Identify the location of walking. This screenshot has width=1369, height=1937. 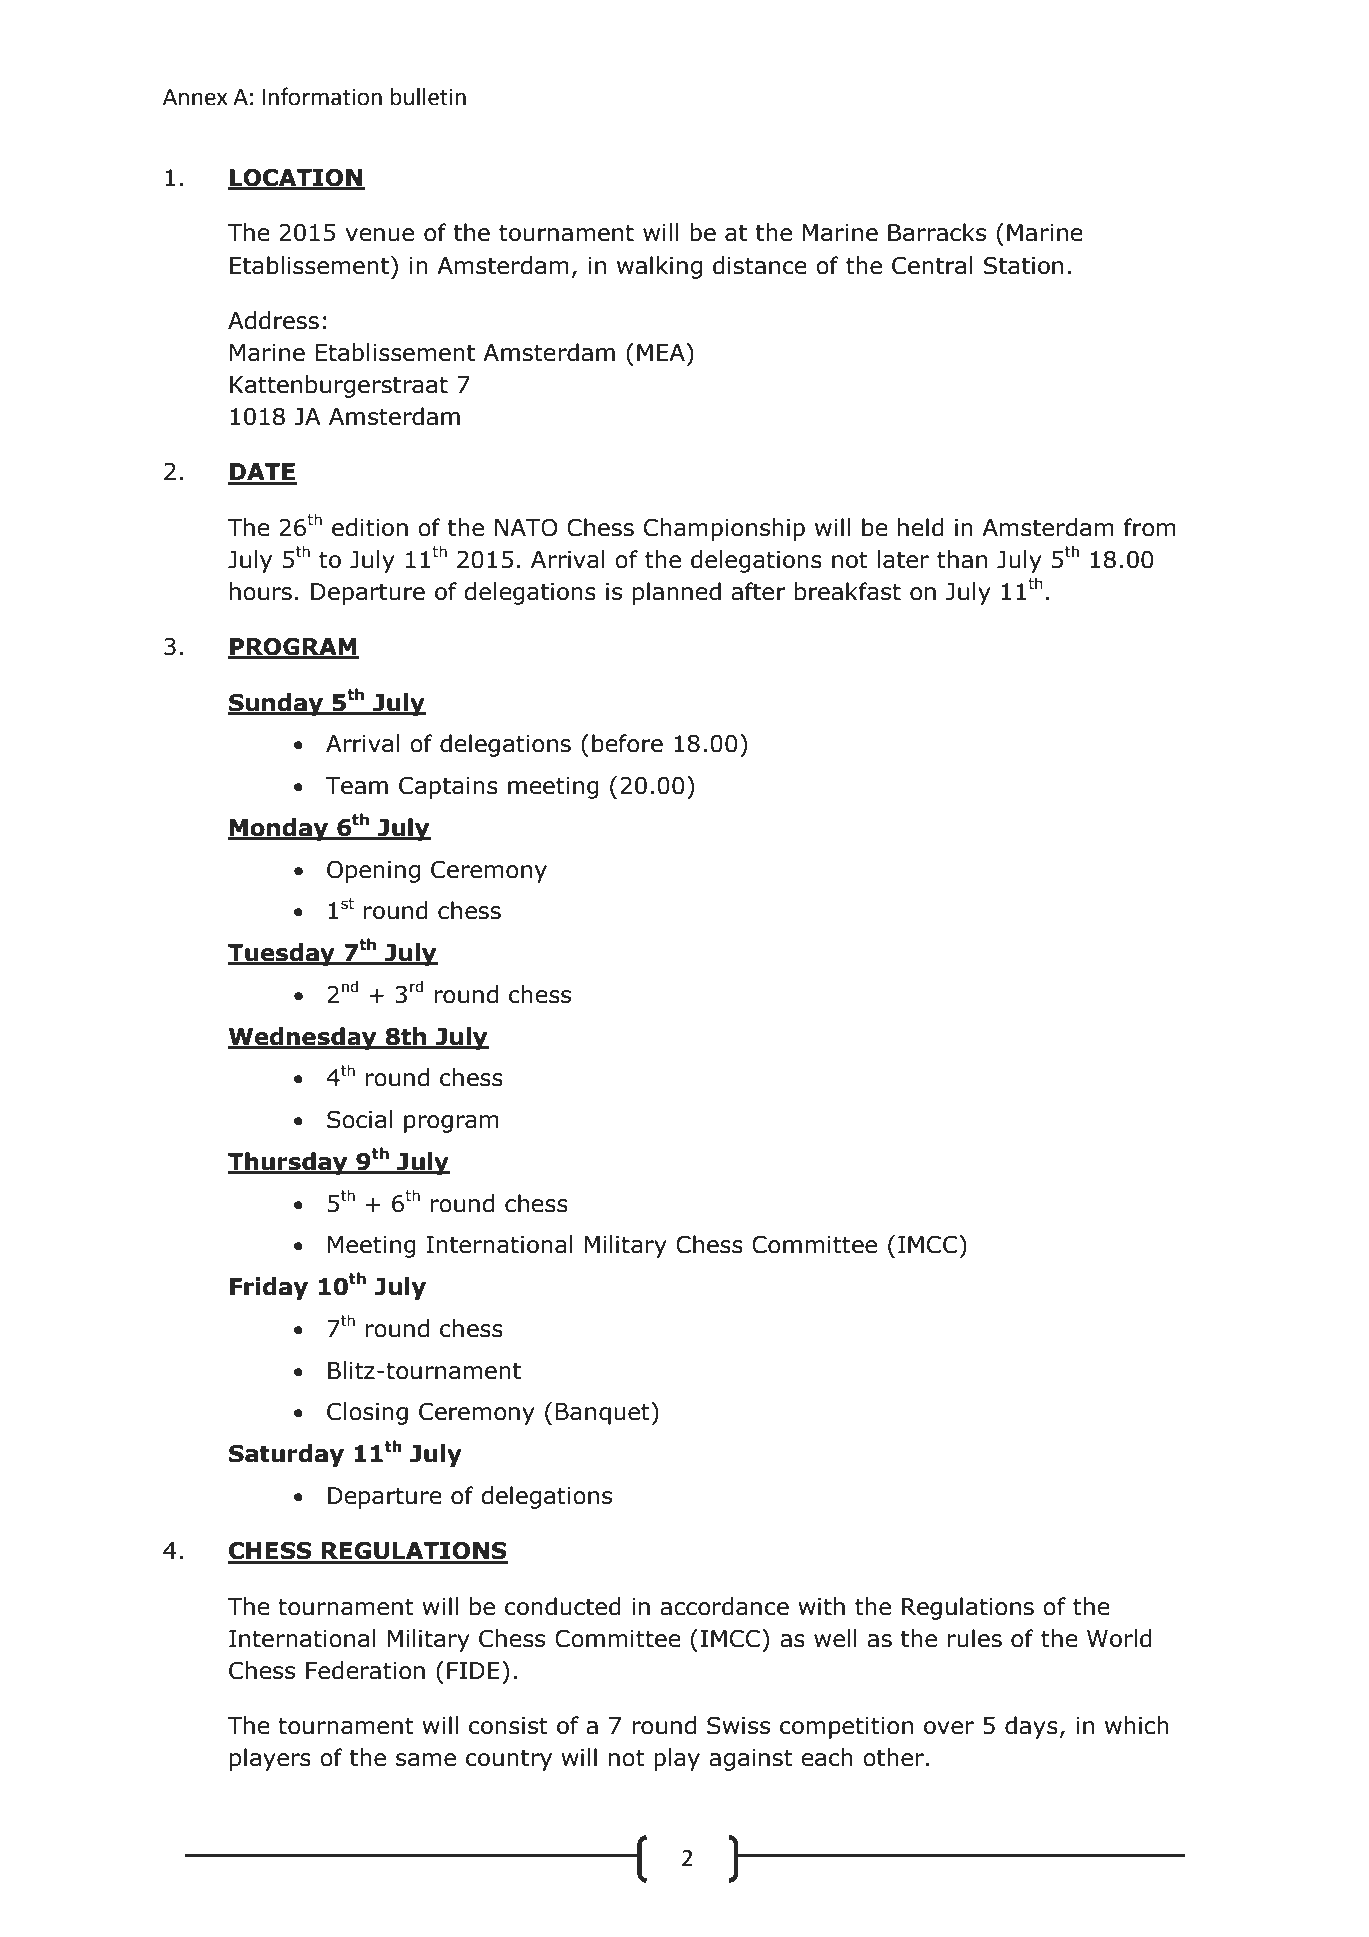
(659, 267).
